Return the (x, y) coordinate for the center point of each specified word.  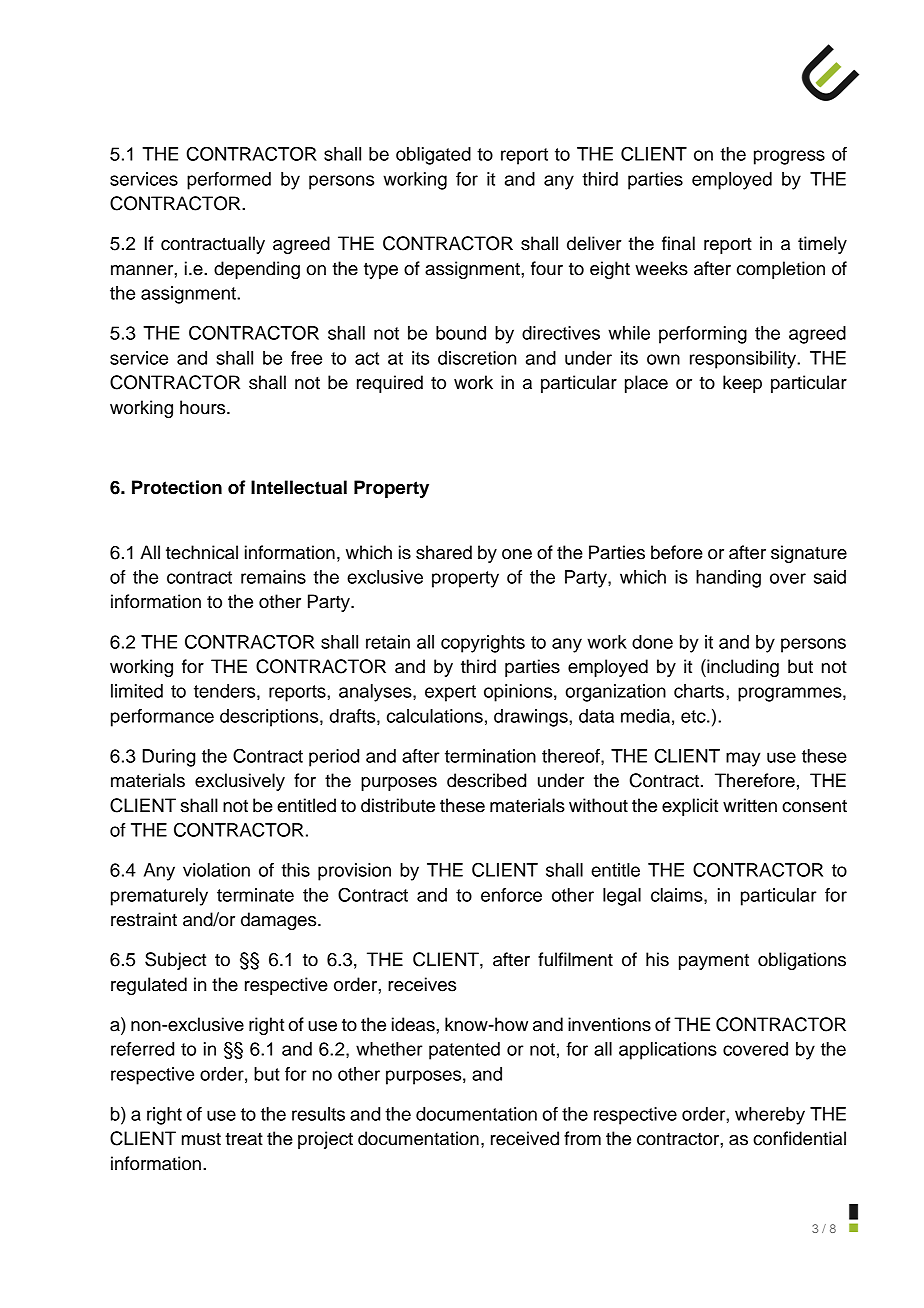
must (201, 1139)
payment (714, 962)
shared (444, 552)
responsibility (744, 360)
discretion (477, 358)
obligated (433, 156)
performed (229, 181)
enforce (511, 895)
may (743, 759)
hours (204, 407)
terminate (255, 895)
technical (202, 552)
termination (490, 756)
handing (728, 579)
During (169, 758)
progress (789, 157)
